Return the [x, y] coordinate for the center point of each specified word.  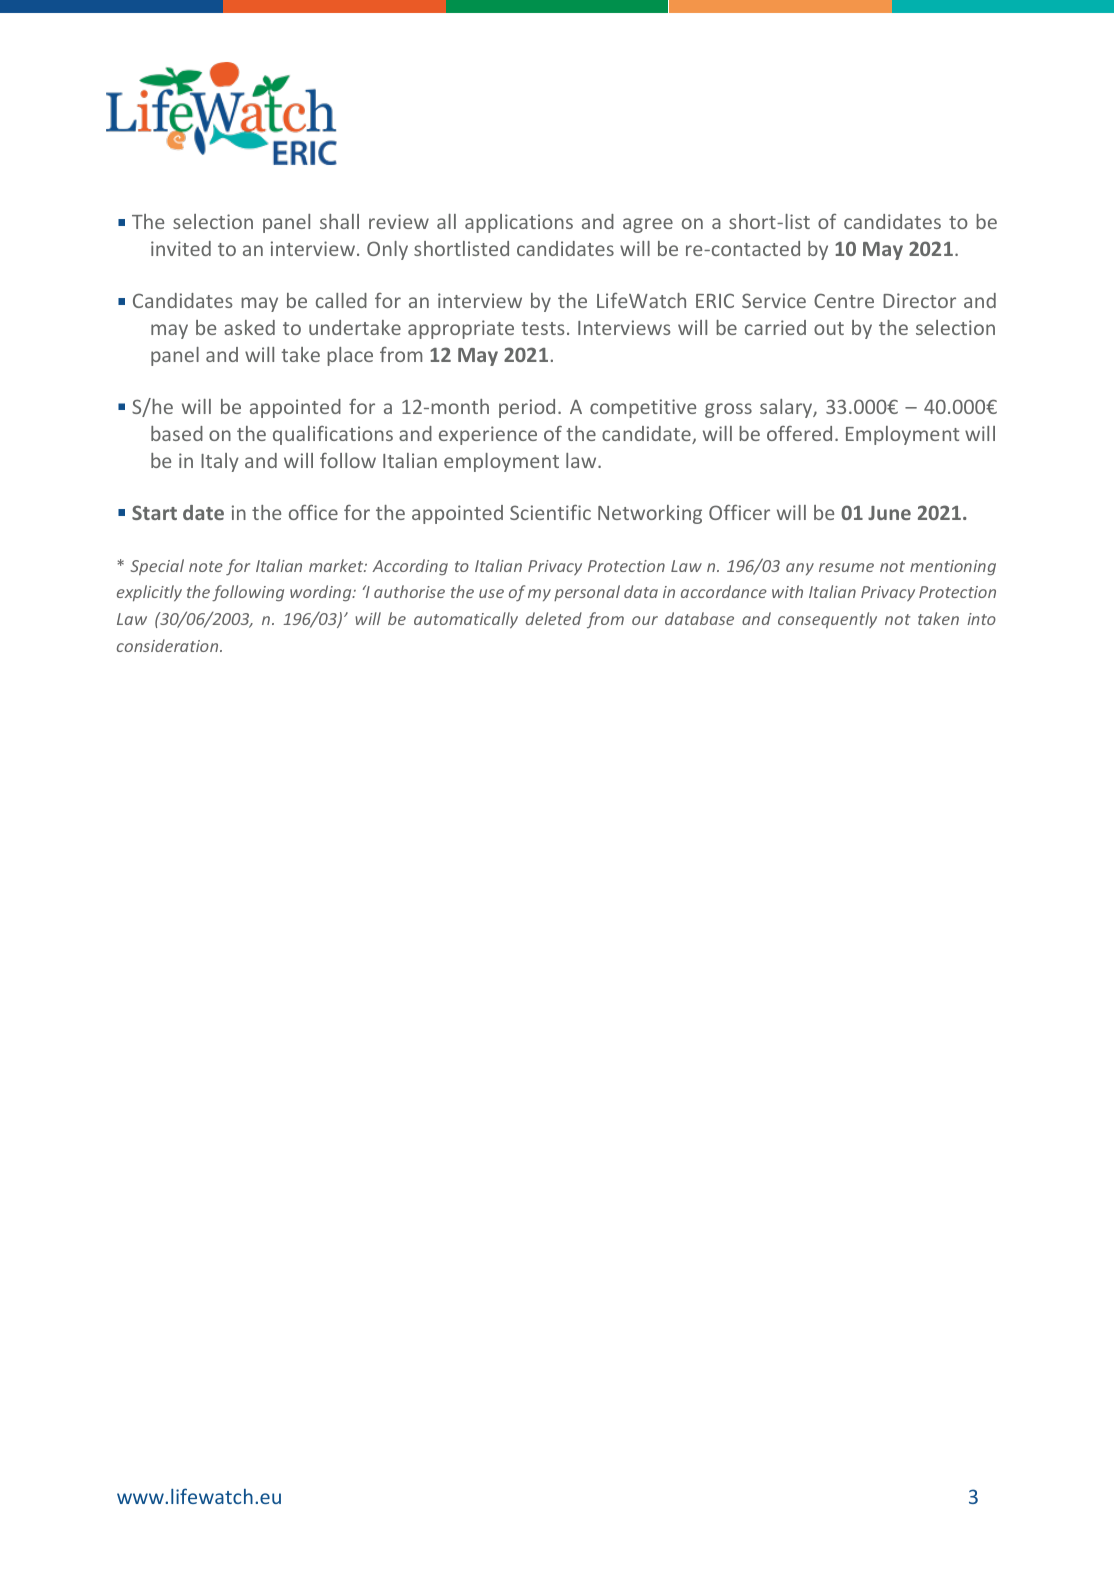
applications [519, 223]
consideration [169, 645]
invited [181, 248]
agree [648, 225]
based [177, 433]
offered [799, 433]
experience [488, 435]
